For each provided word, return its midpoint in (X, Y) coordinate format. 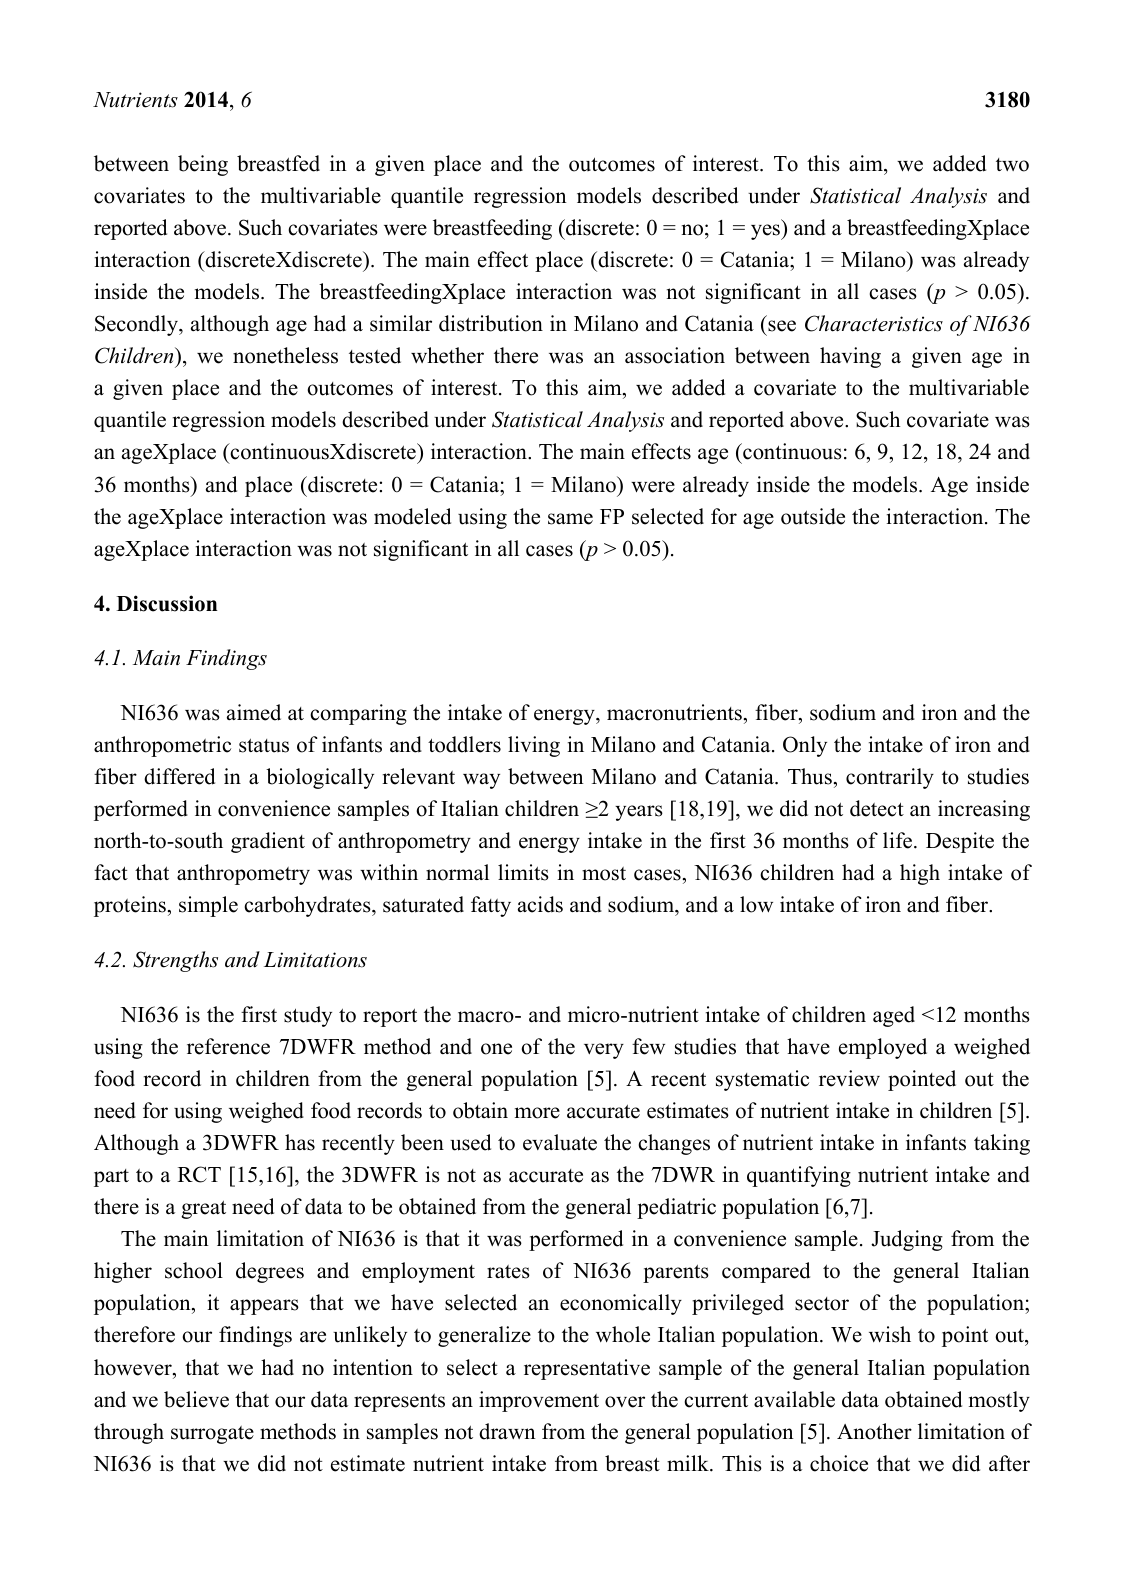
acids (540, 904)
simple (208, 906)
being (203, 165)
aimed (254, 712)
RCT (199, 1174)
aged (894, 1016)
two (1012, 165)
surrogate (212, 1435)
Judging (907, 1240)
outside (813, 516)
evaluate (560, 1142)
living (534, 746)
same (570, 519)
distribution (491, 323)
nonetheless (285, 355)
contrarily (890, 778)
